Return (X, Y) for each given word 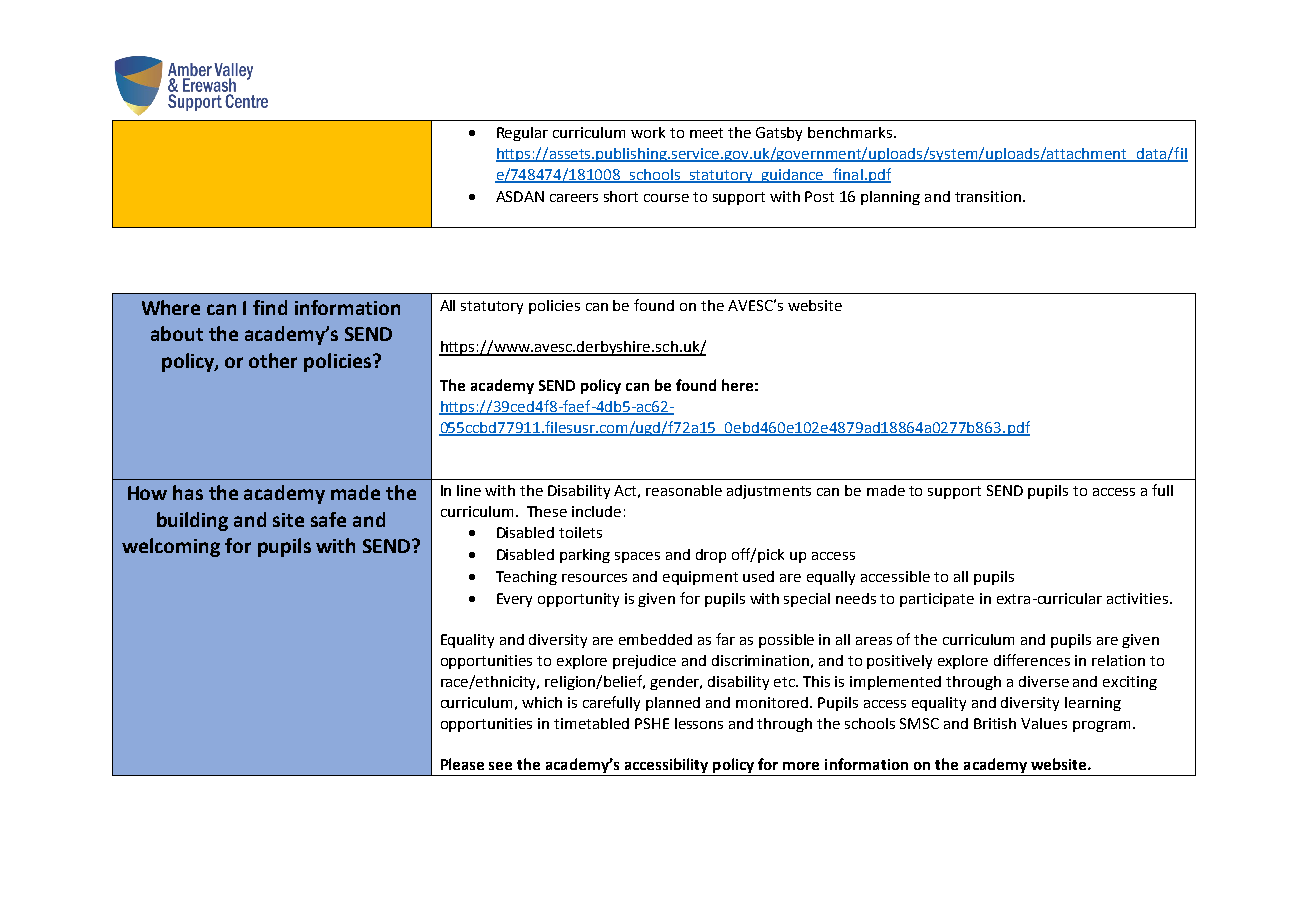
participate (937, 600)
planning (890, 198)
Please (462, 764)
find (270, 307)
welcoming (171, 547)
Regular (522, 134)
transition (988, 196)
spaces (637, 557)
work (648, 132)
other (273, 360)
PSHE (652, 723)
